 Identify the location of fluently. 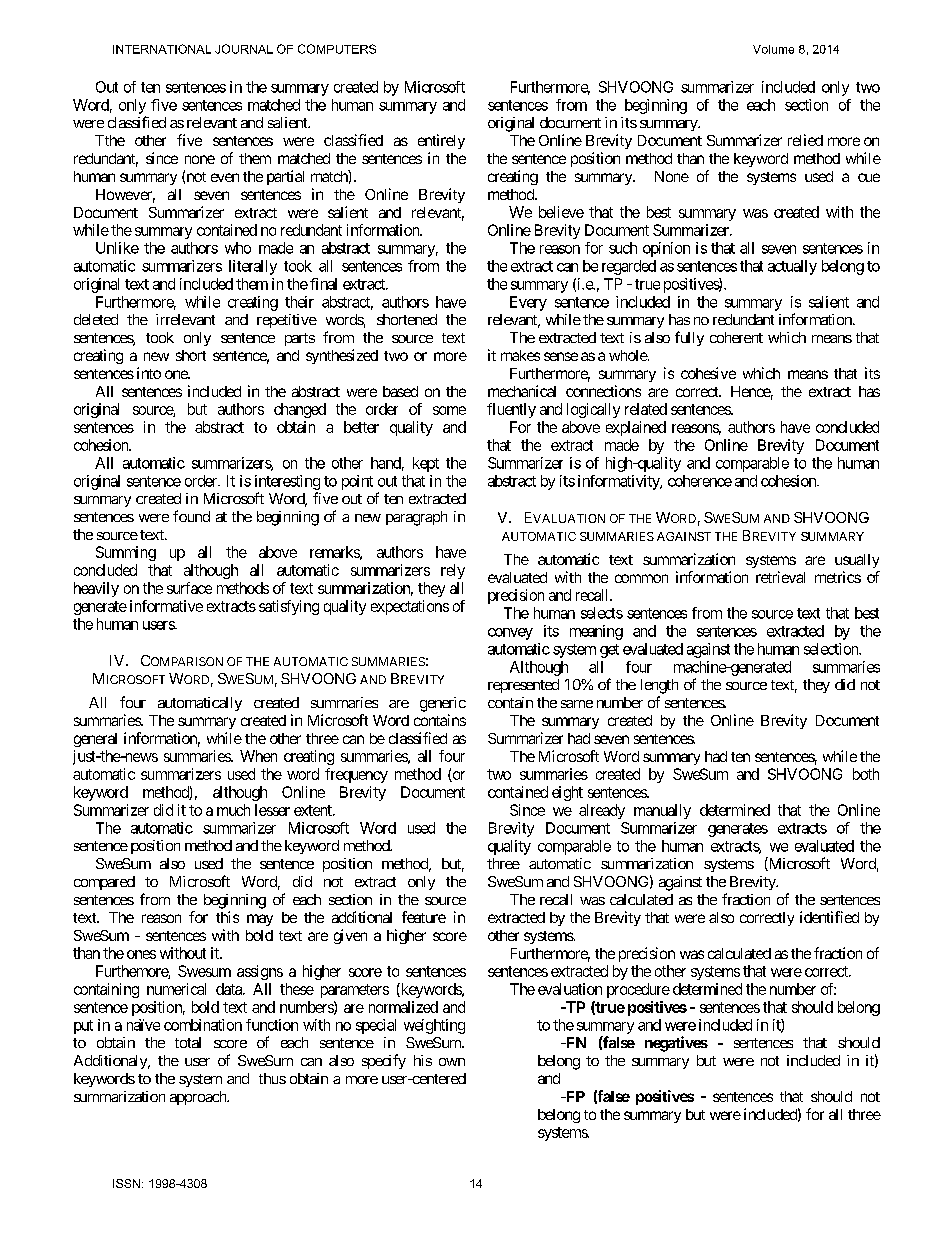
(511, 410).
